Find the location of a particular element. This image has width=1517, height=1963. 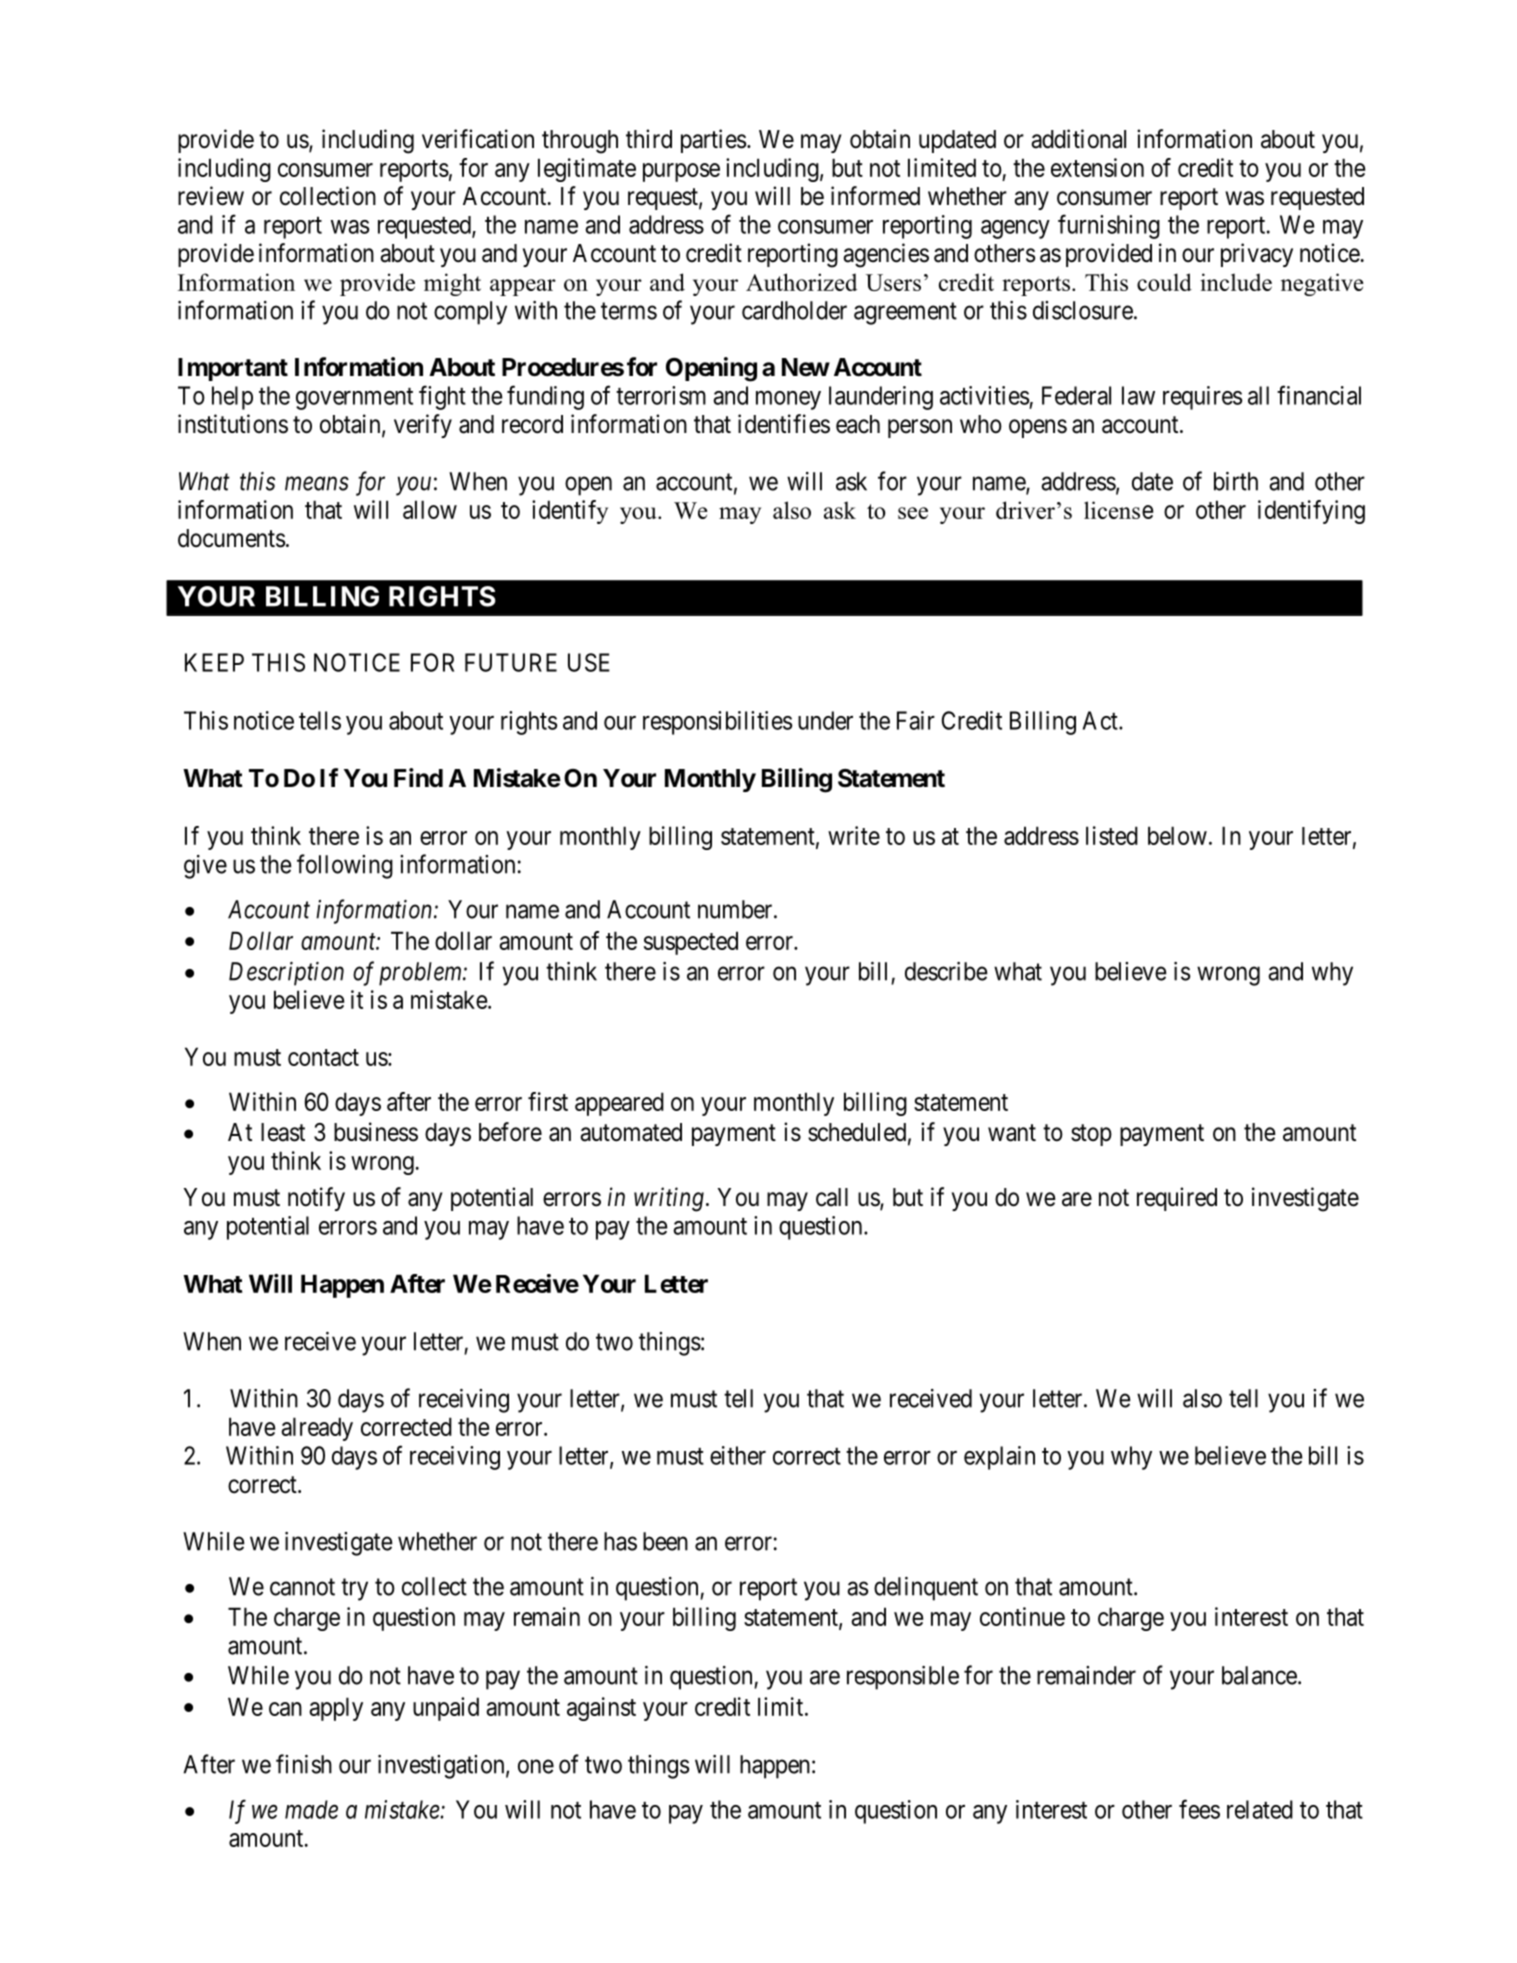

fees is located at coordinates (1199, 1809).
